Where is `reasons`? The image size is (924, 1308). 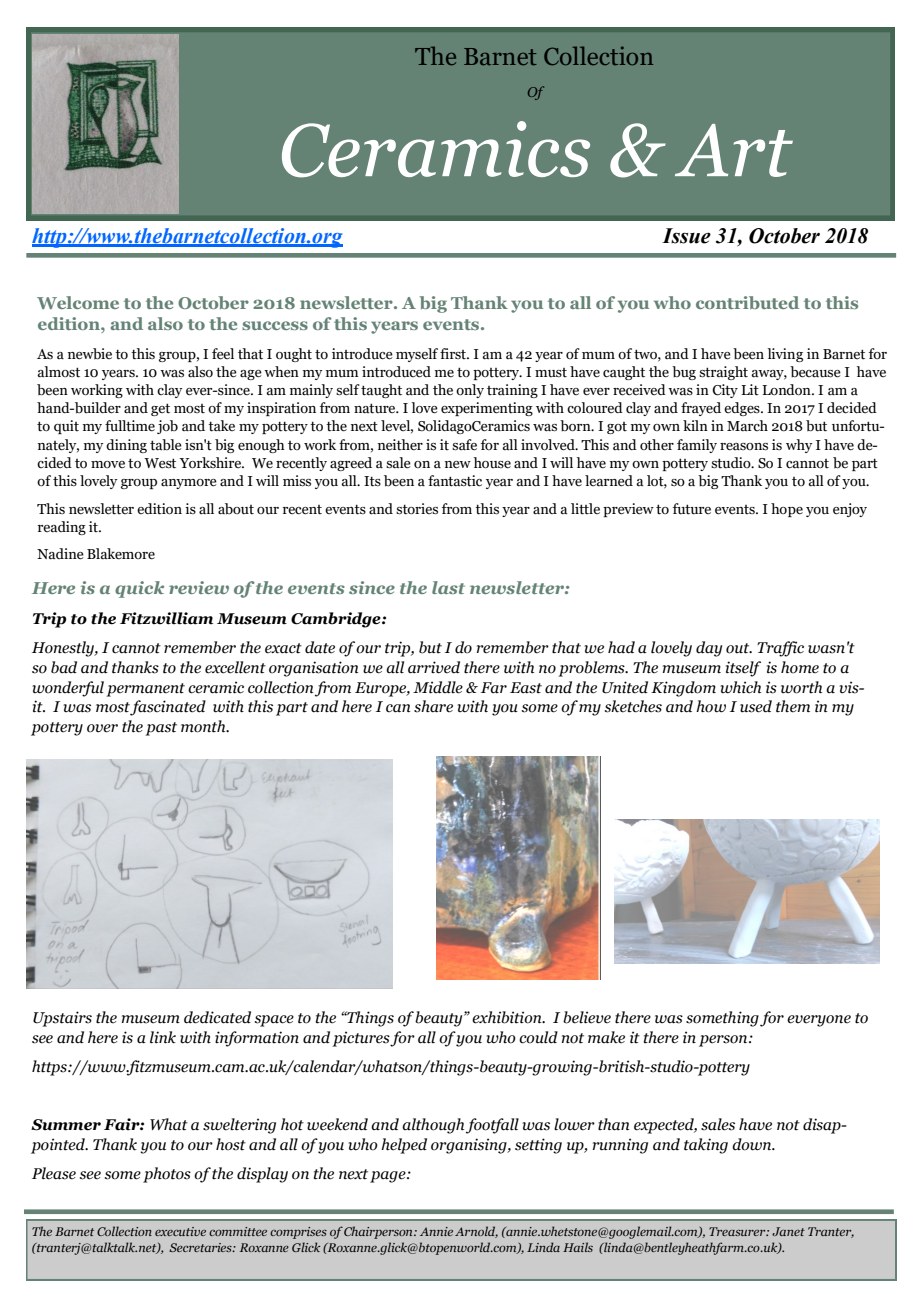 reasons is located at coordinates (744, 447).
